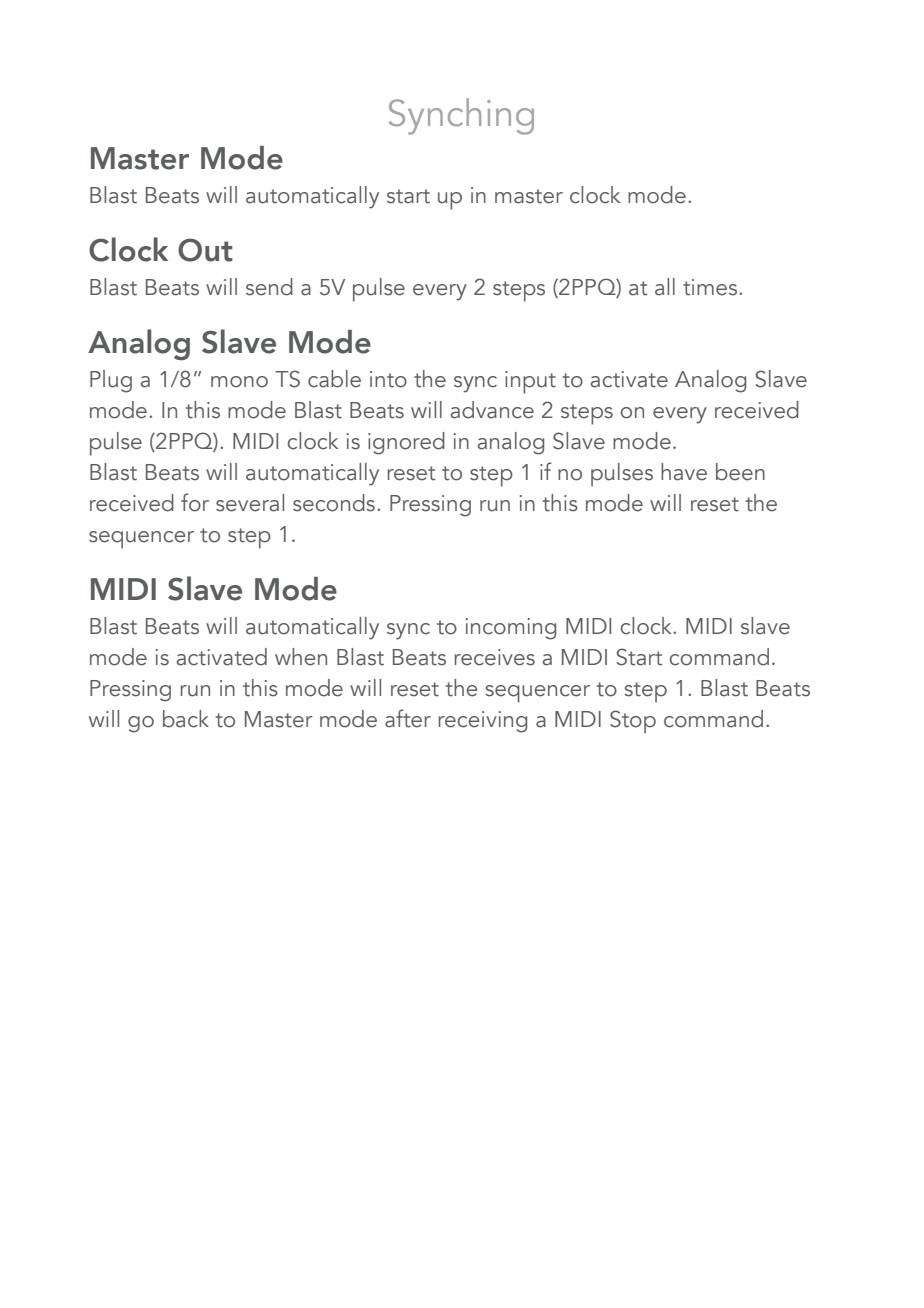 This page has height=1308, width=924. What do you see at coordinates (239, 382) in the page?
I see `mono` at bounding box center [239, 382].
